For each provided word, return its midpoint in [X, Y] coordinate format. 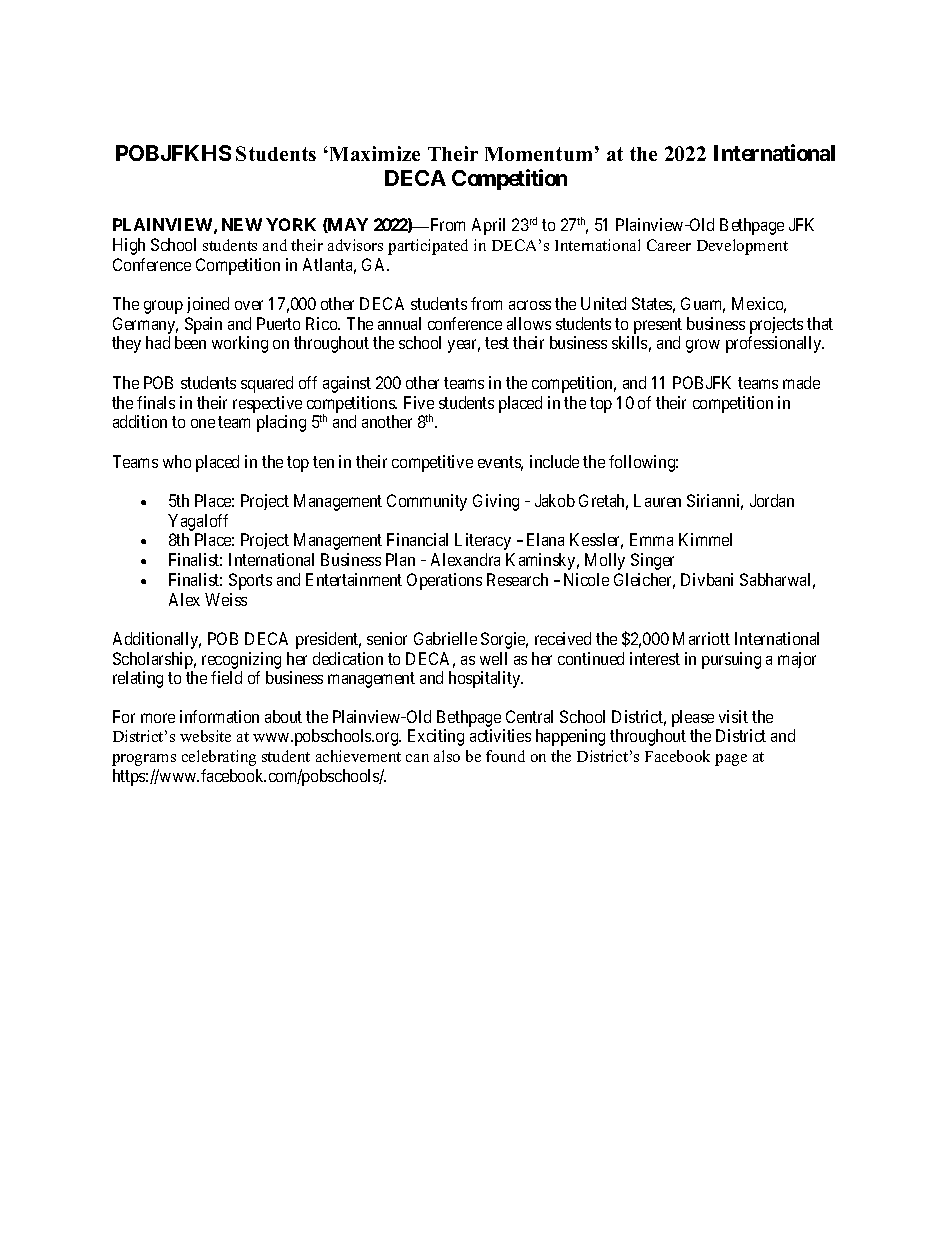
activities [500, 735]
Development [742, 247]
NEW [242, 224]
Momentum [538, 154]
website [205, 736]
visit [733, 716]
